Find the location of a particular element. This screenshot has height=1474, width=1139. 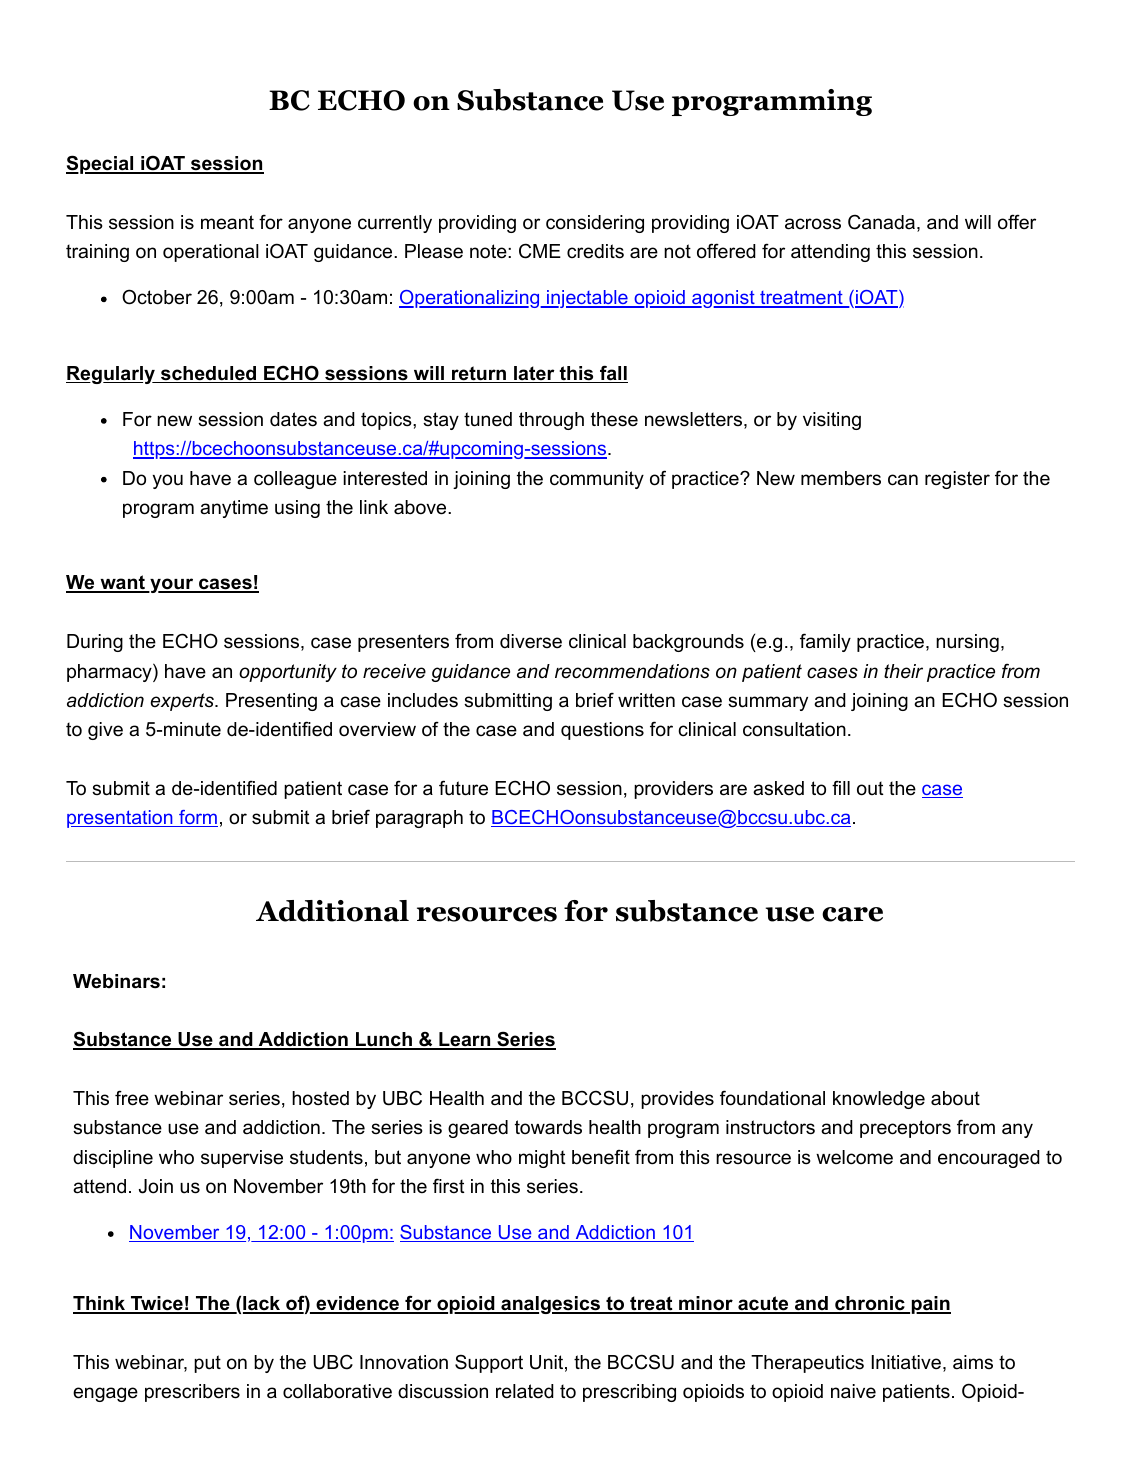

fill is located at coordinates (841, 788).
